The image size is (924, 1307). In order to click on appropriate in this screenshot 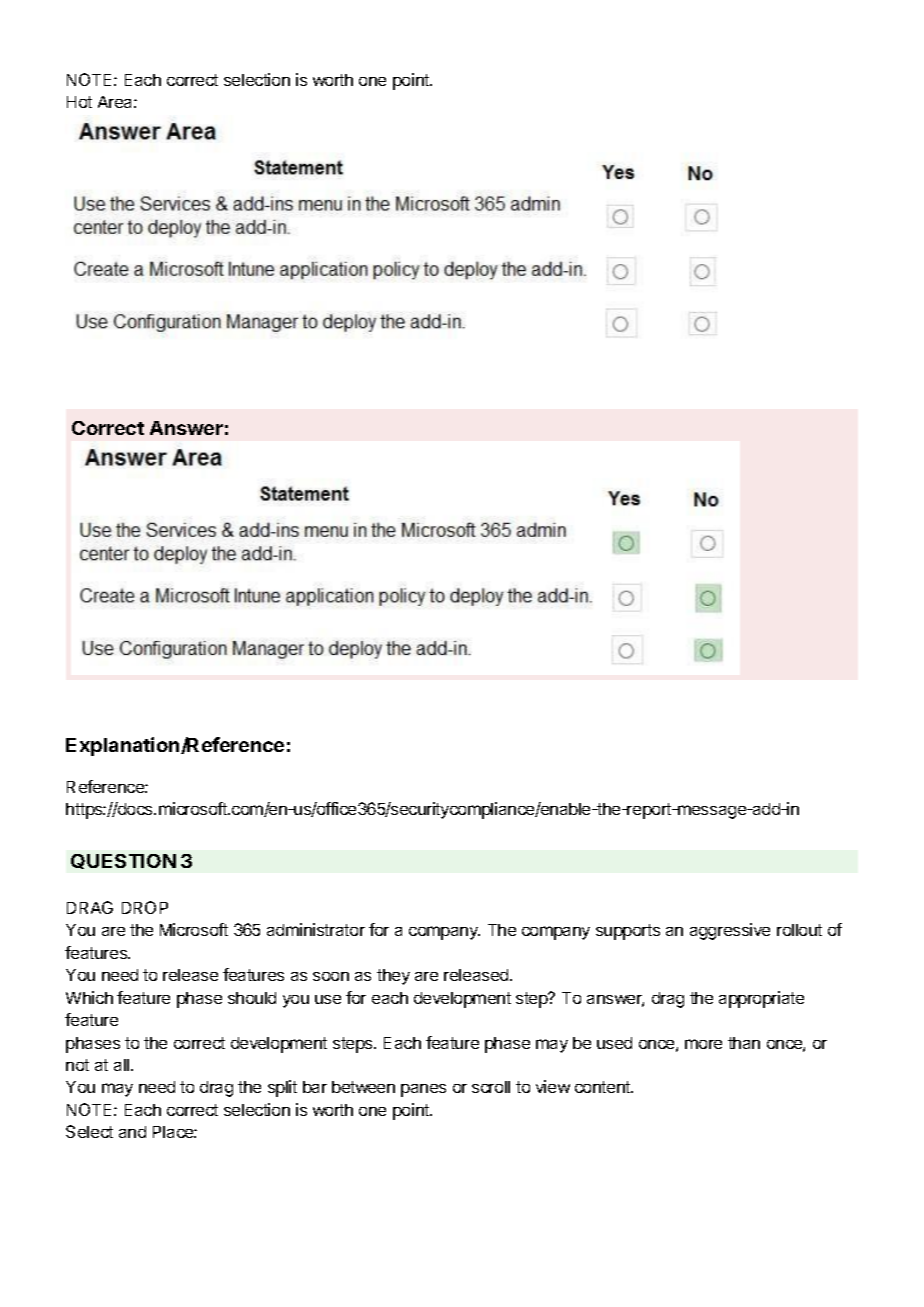, I will do `click(761, 999)`.
